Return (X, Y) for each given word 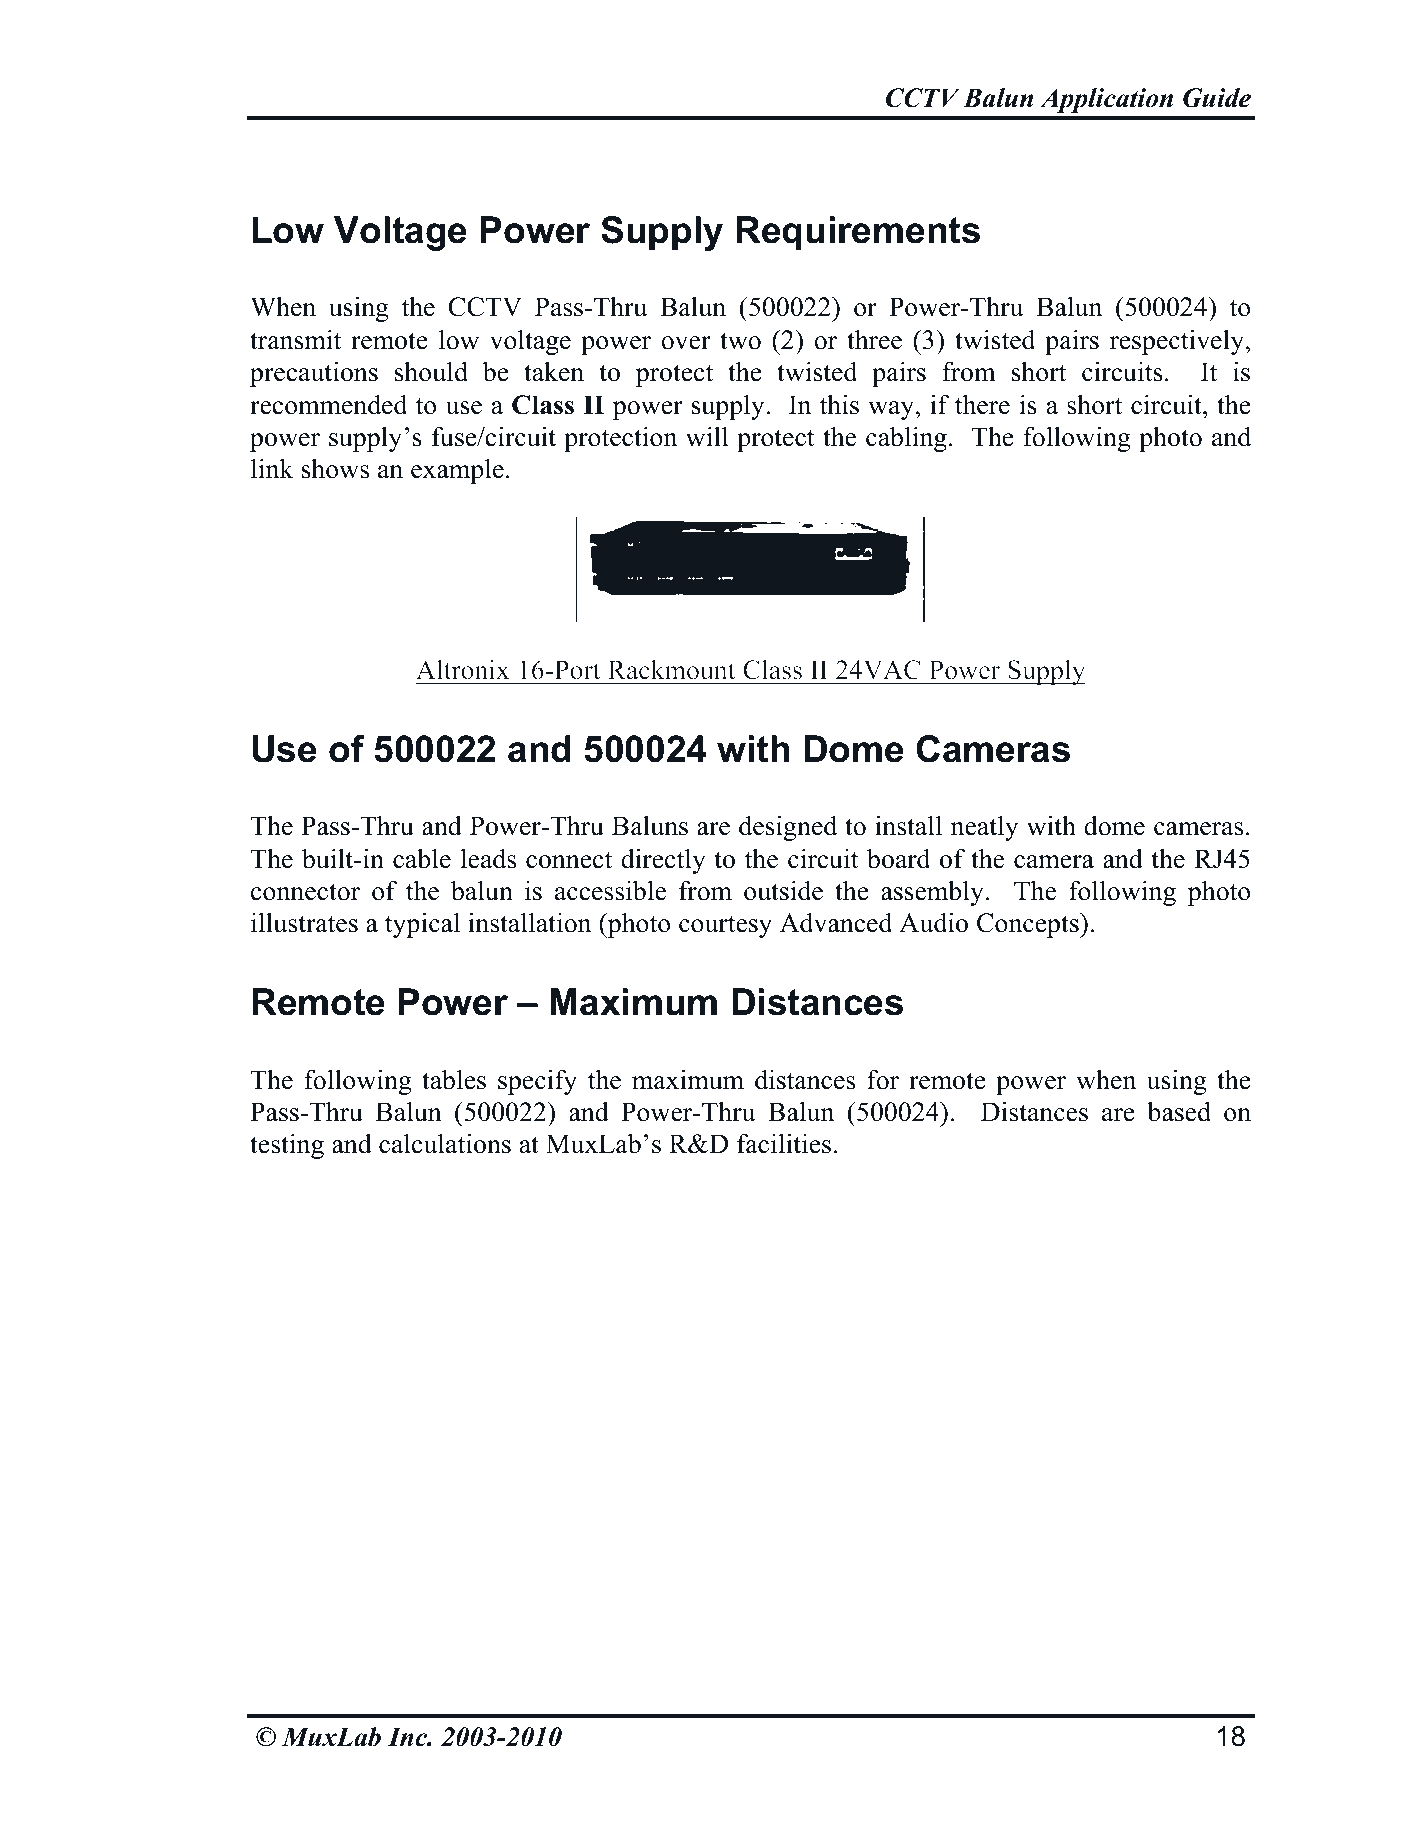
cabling (906, 439)
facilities (784, 1143)
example (457, 471)
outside (783, 890)
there (982, 404)
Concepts (1029, 925)
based (1179, 1111)
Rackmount (671, 670)
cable (422, 859)
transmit (295, 339)
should (431, 371)
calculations (445, 1143)
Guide (1217, 98)
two (740, 341)
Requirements (858, 233)
